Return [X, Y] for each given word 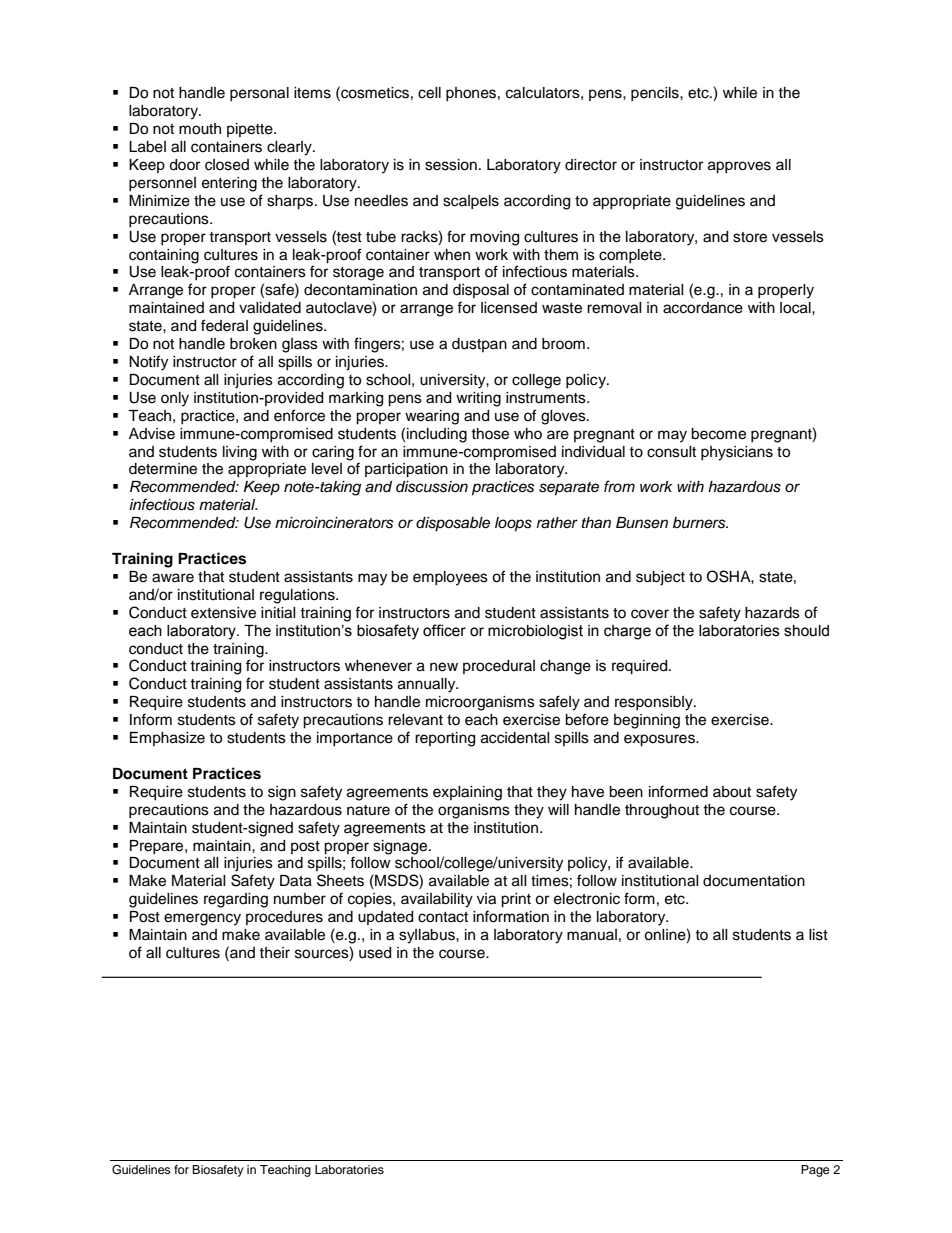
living [240, 453]
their [274, 953]
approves [739, 167]
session [451, 165]
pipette [251, 130]
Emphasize [167, 739]
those [490, 434]
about [732, 792]
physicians [737, 453]
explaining [467, 793]
